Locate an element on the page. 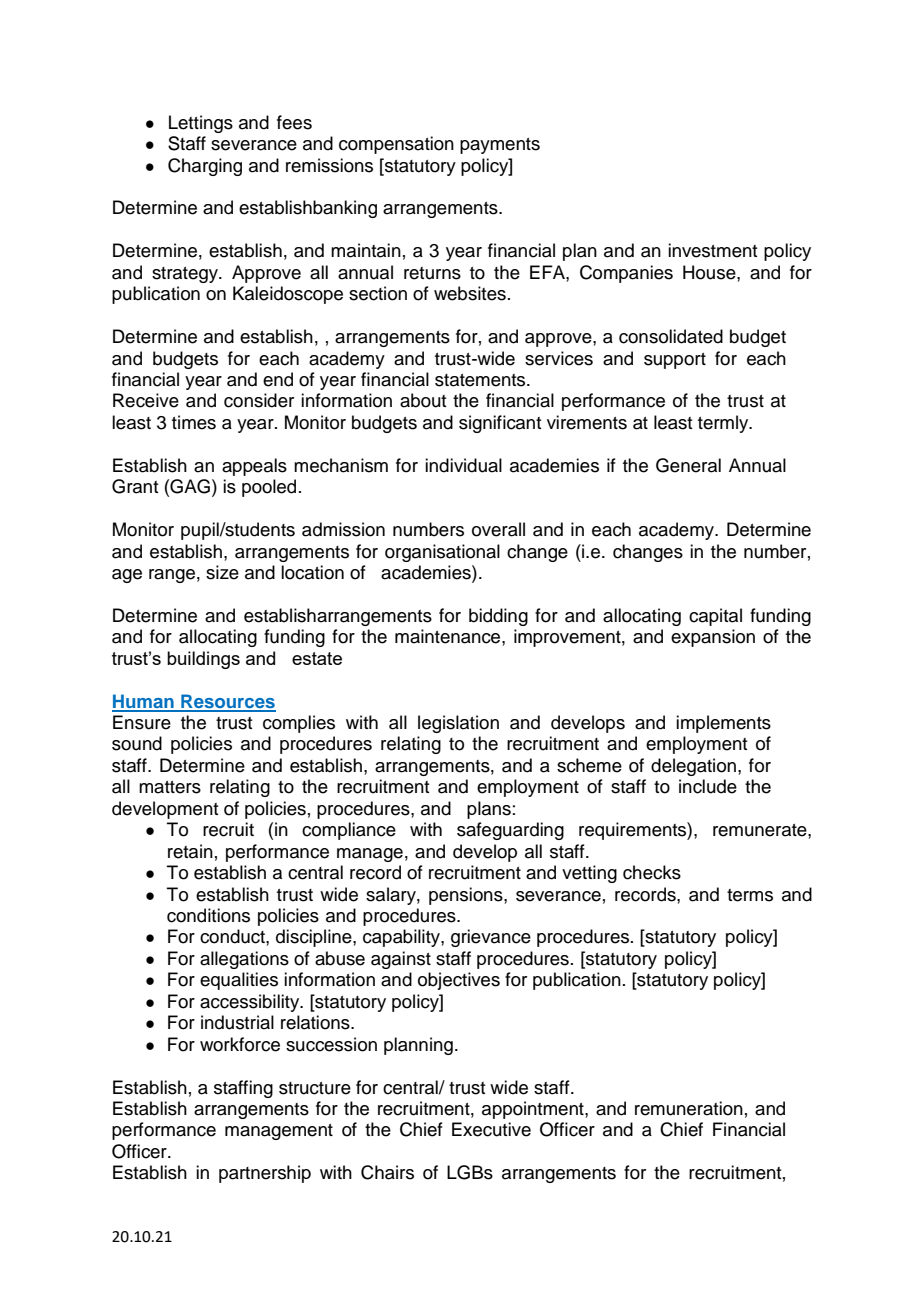  remuneration is located at coordinates (689, 1108).
